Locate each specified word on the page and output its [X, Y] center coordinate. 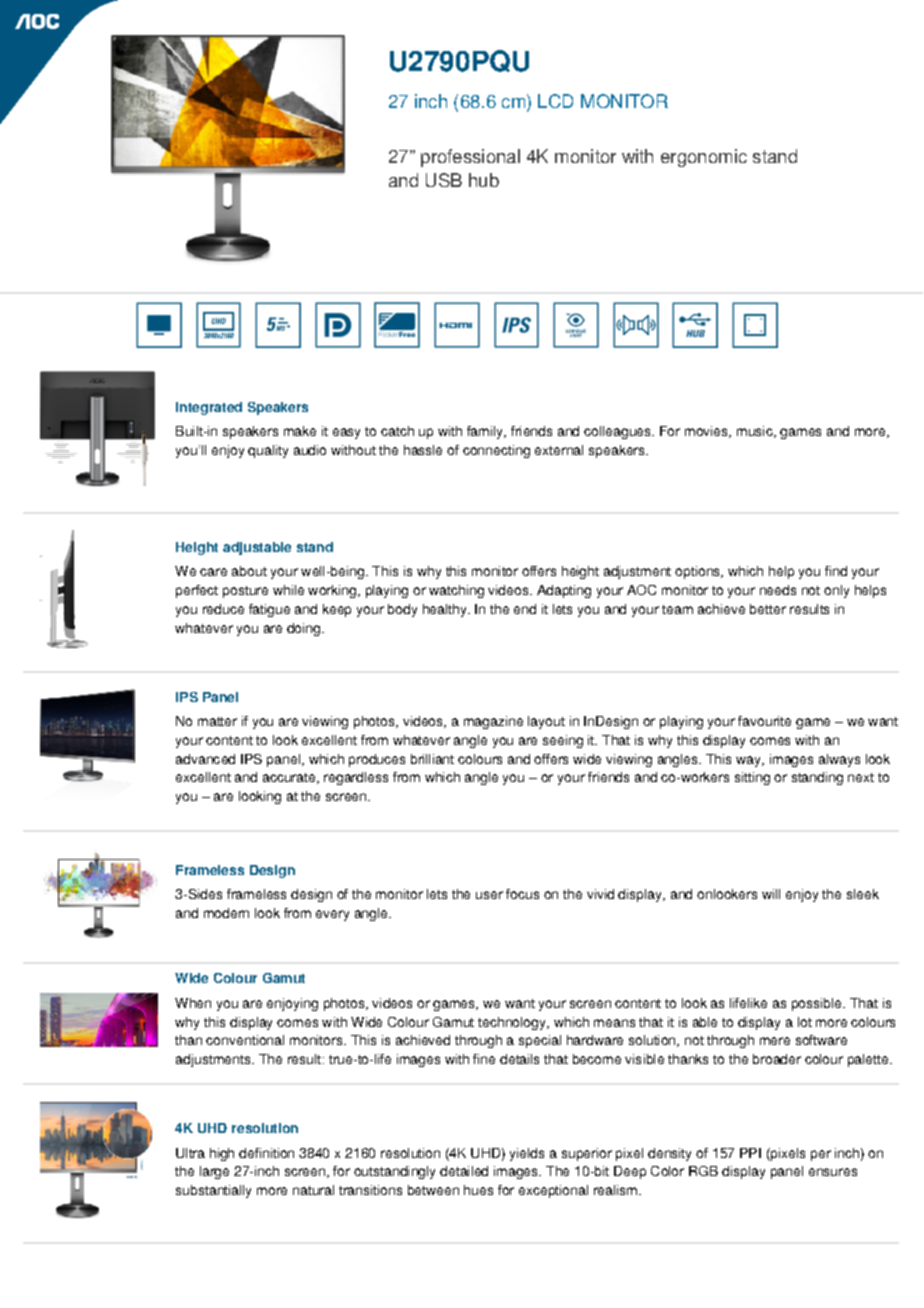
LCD [555, 101]
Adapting [564, 591]
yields [527, 1154]
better [768, 609]
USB [444, 180]
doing [305, 629]
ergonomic [704, 158]
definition [266, 1153]
